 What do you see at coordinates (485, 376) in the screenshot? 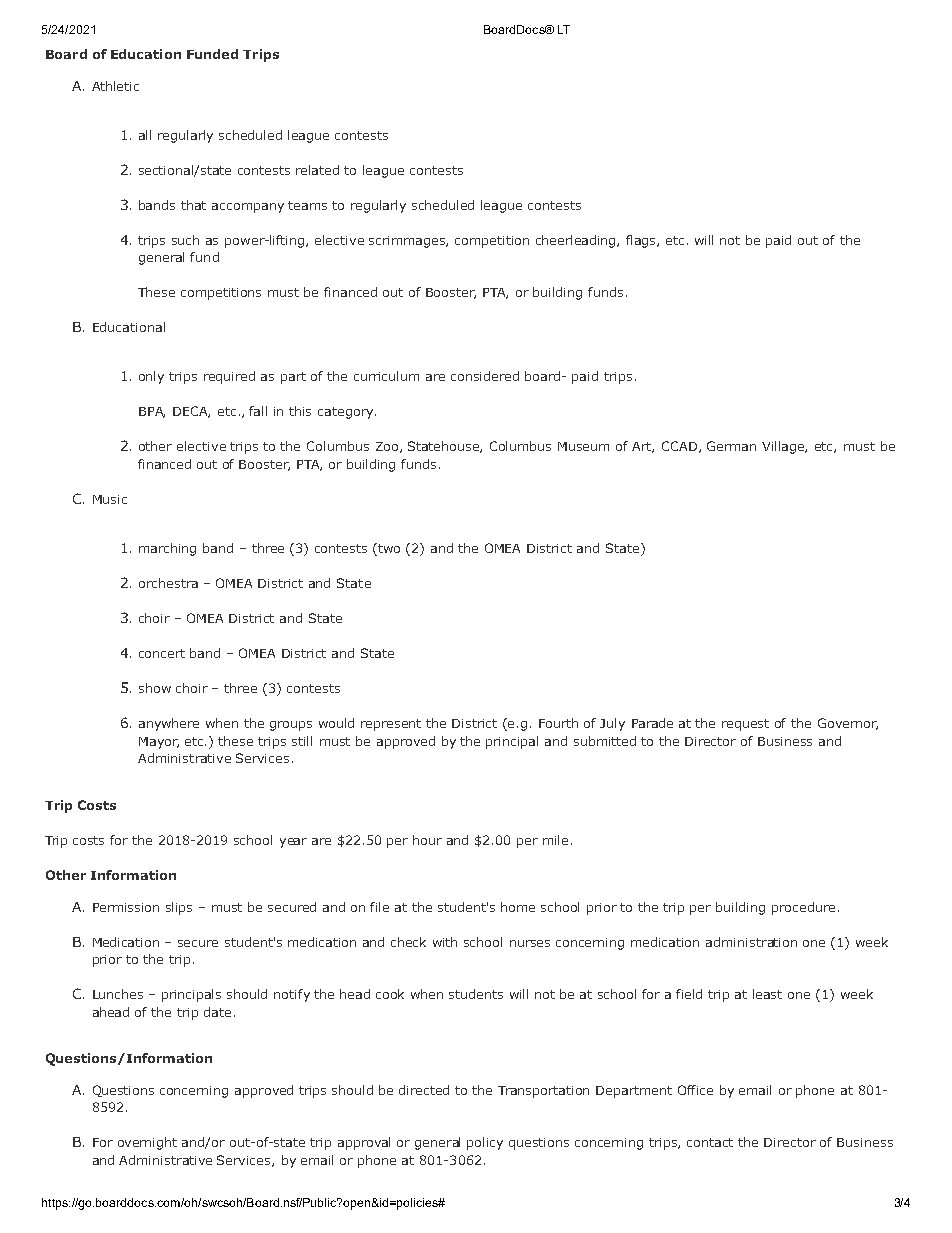
I see `considered` at bounding box center [485, 376].
